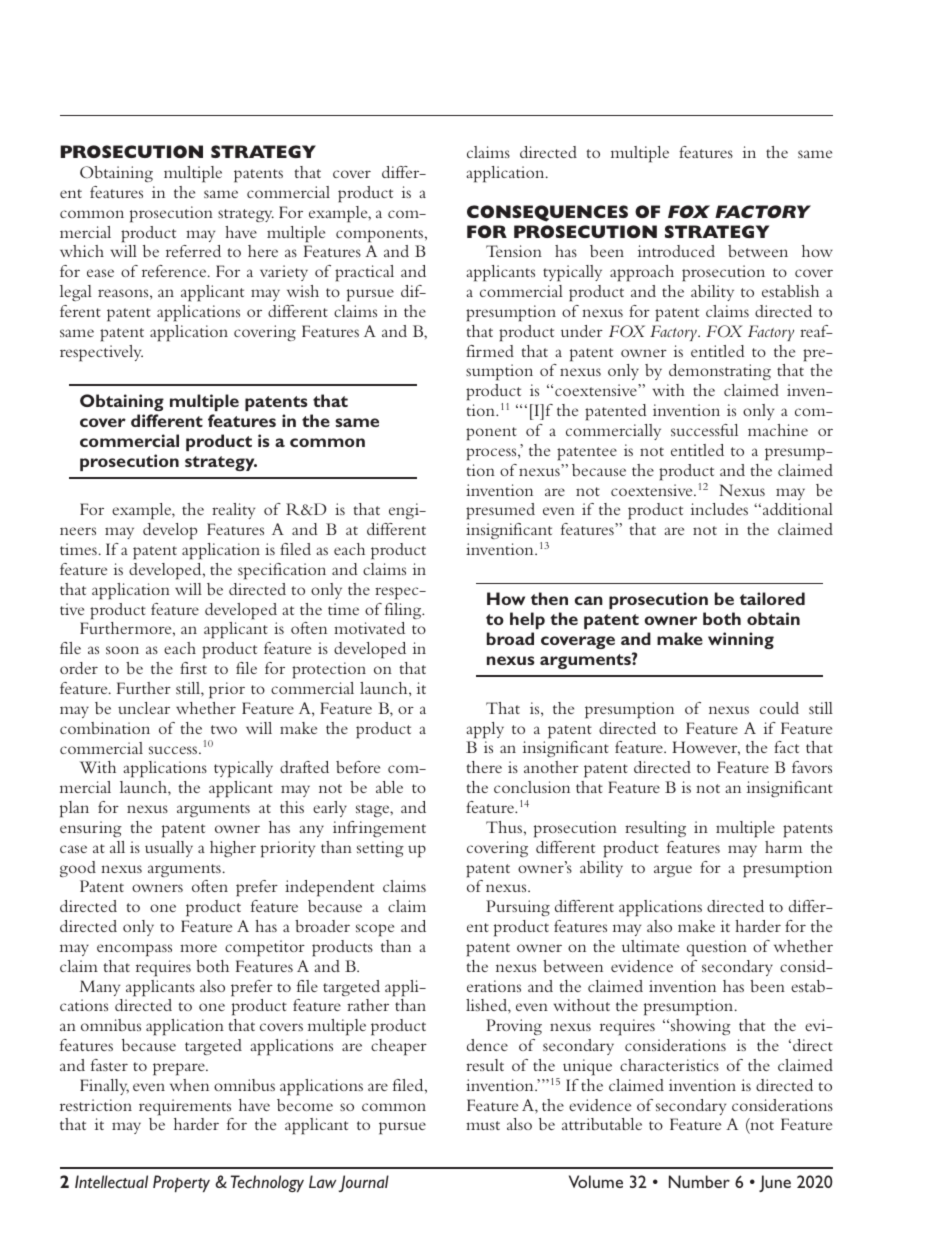  Describe the element at coordinates (144, 708) in the page. I see `unclear` at that location.
